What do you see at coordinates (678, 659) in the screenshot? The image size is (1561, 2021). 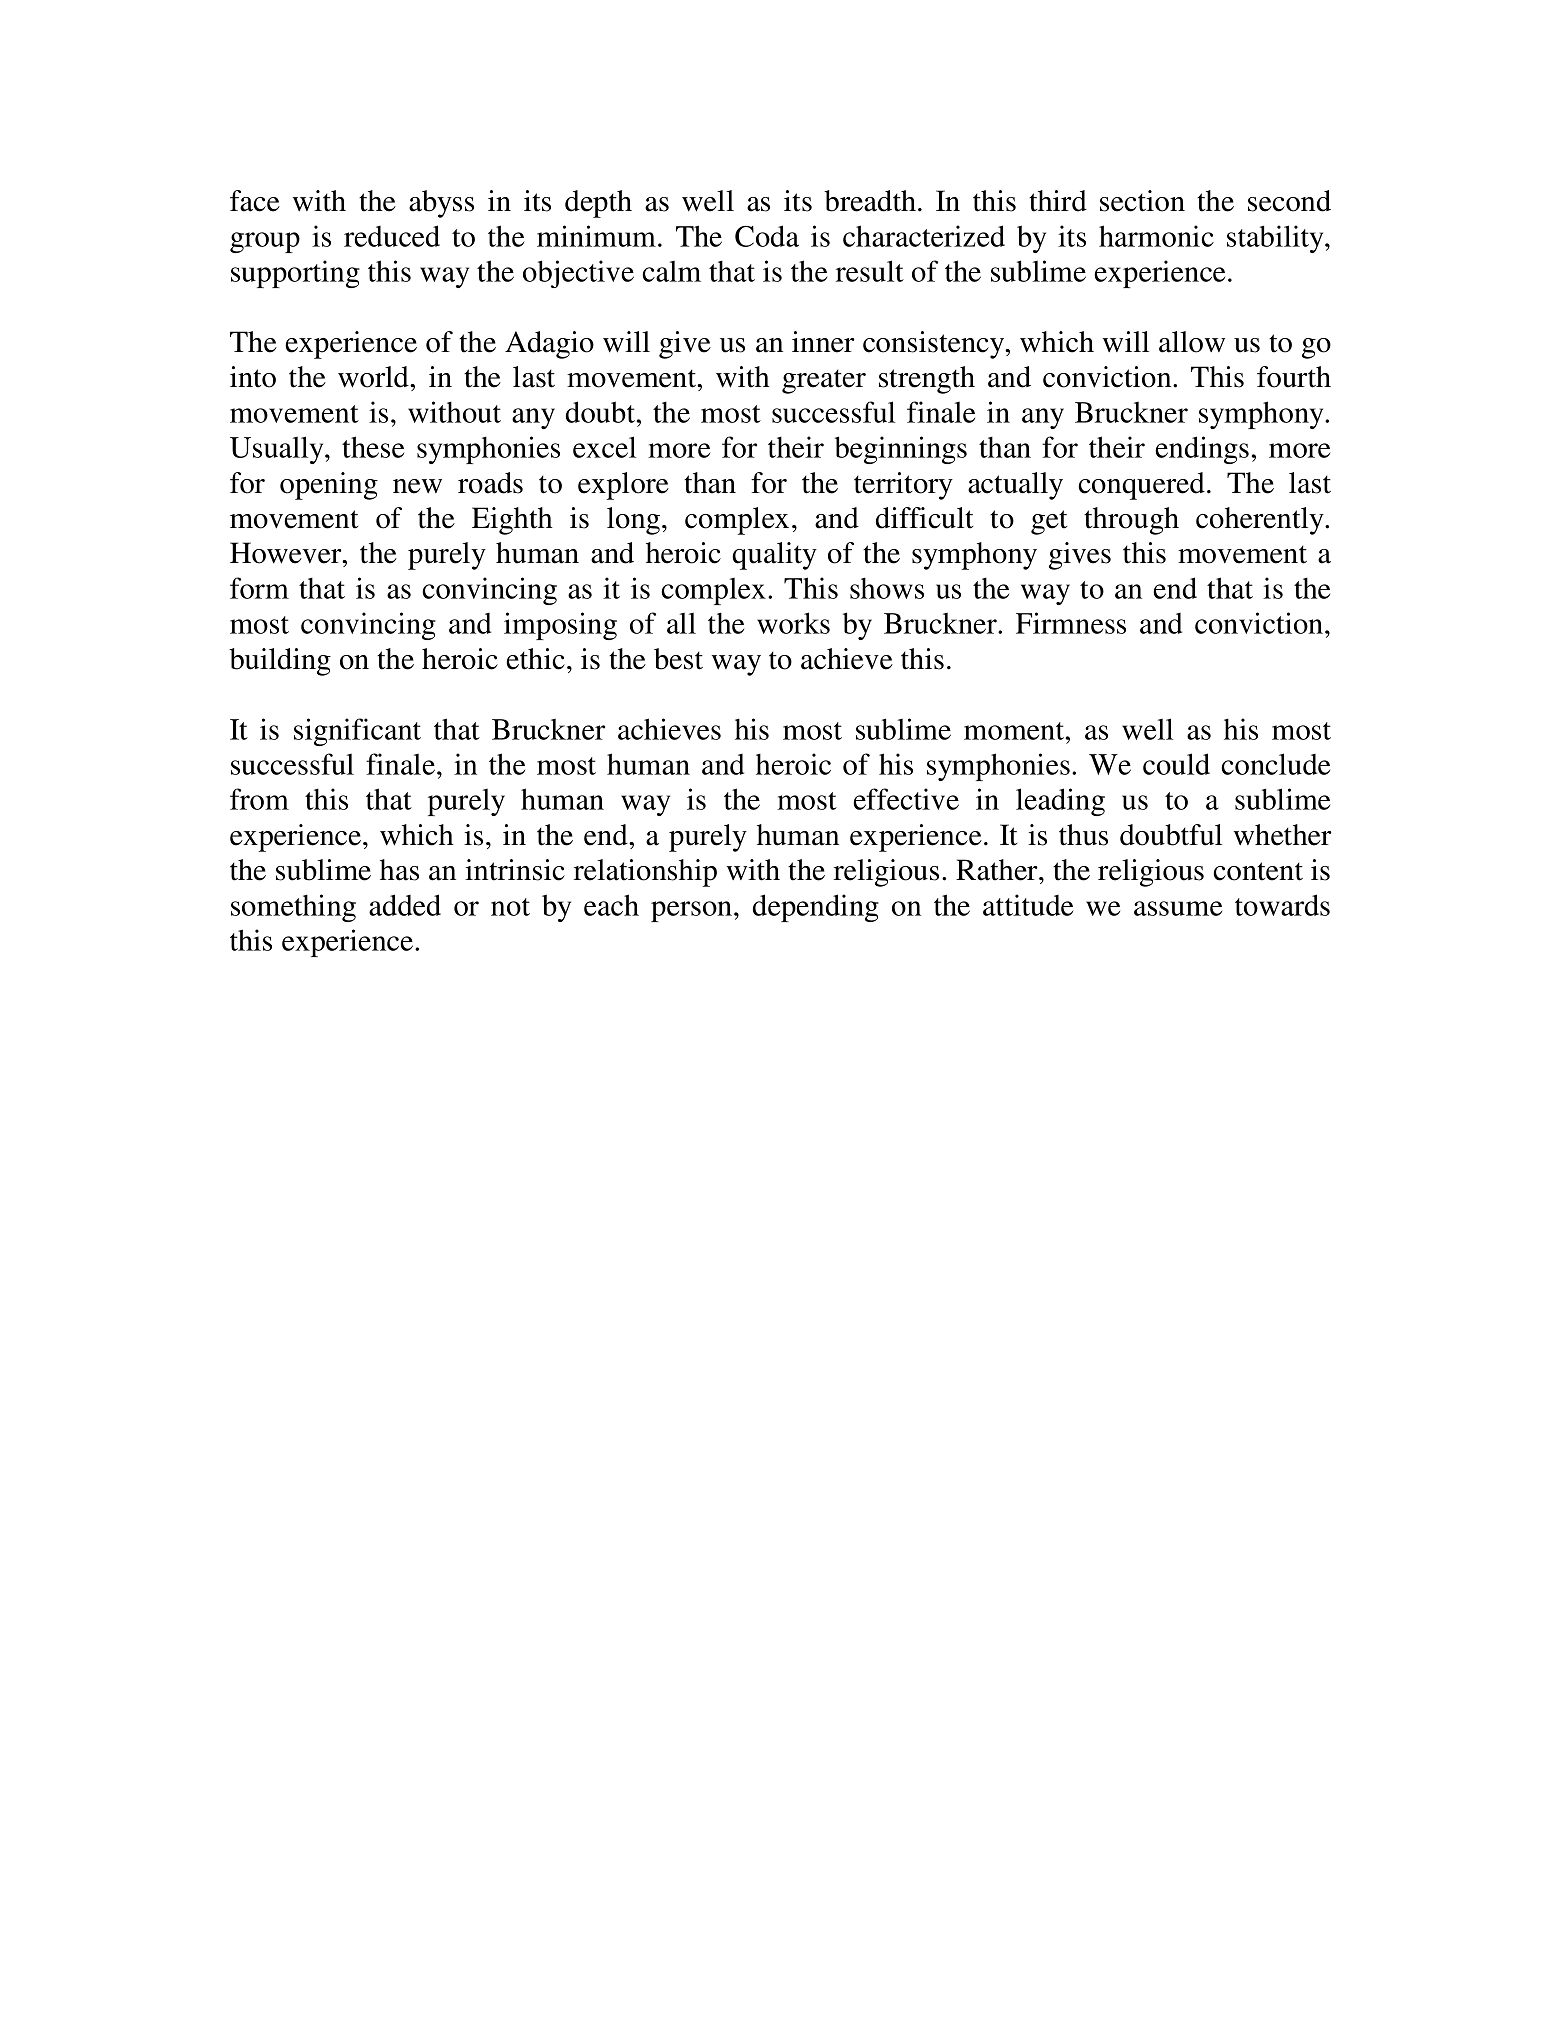 I see `best` at bounding box center [678, 659].
